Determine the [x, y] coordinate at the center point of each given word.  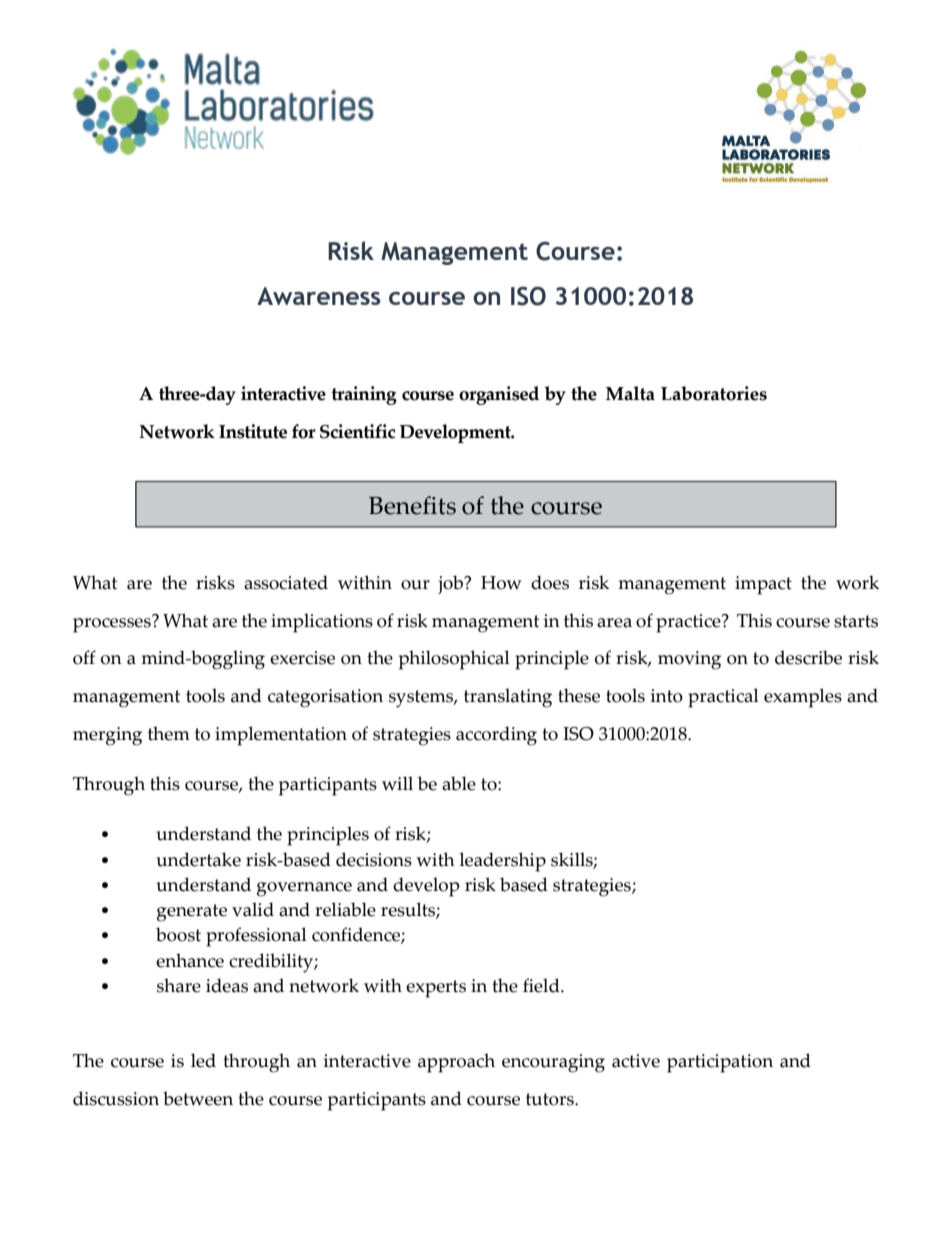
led [203, 1060]
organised [499, 395]
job [451, 584]
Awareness [319, 296]
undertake [198, 859]
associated [286, 582]
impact [763, 585]
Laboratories [714, 393]
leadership [502, 862]
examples [803, 698]
